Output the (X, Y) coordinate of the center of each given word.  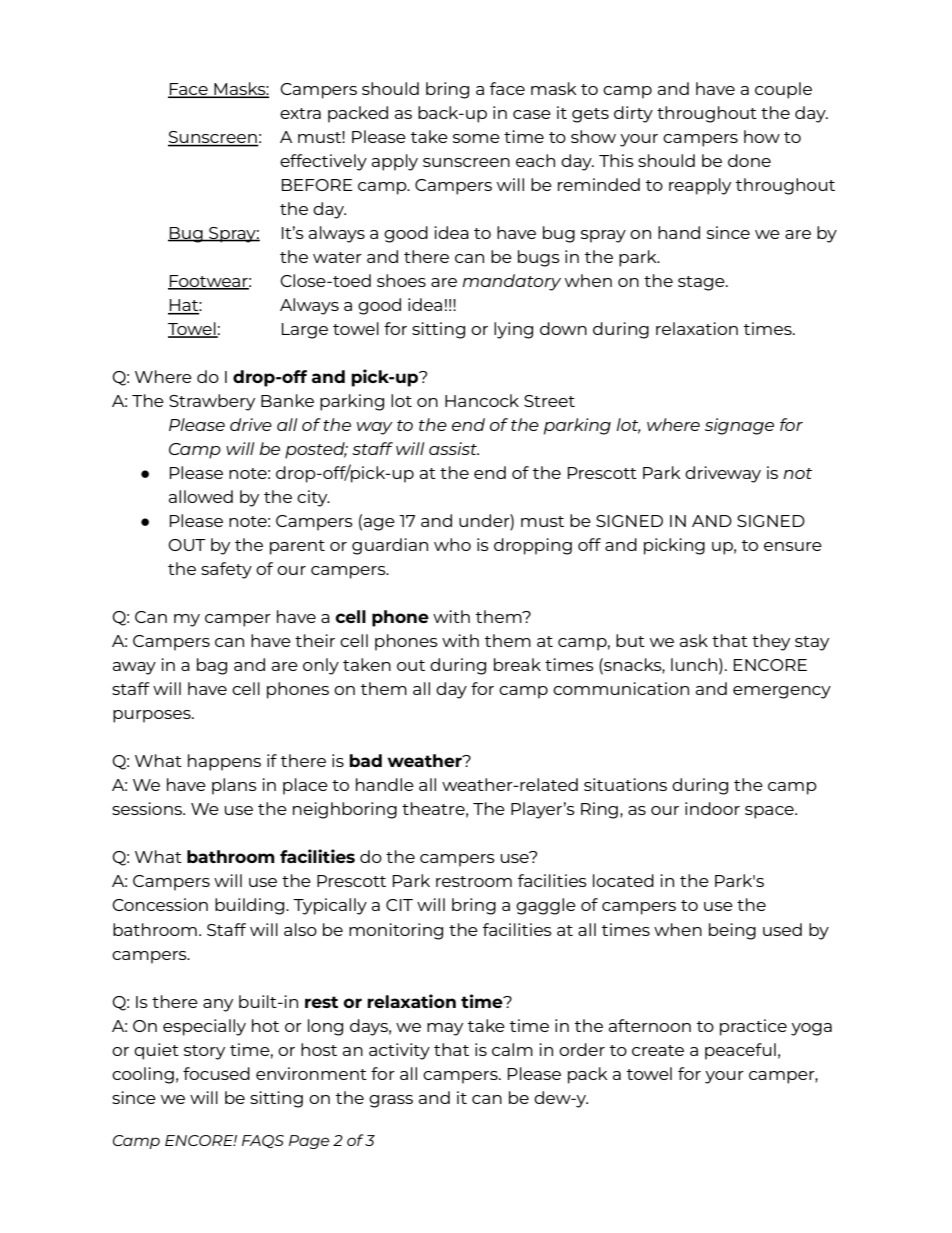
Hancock (482, 400)
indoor (712, 808)
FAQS (263, 1141)
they (771, 642)
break (517, 664)
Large (305, 331)
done (749, 160)
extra (300, 113)
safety (226, 570)
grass (391, 1101)
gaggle (546, 906)
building (251, 906)
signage (739, 426)
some (476, 138)
